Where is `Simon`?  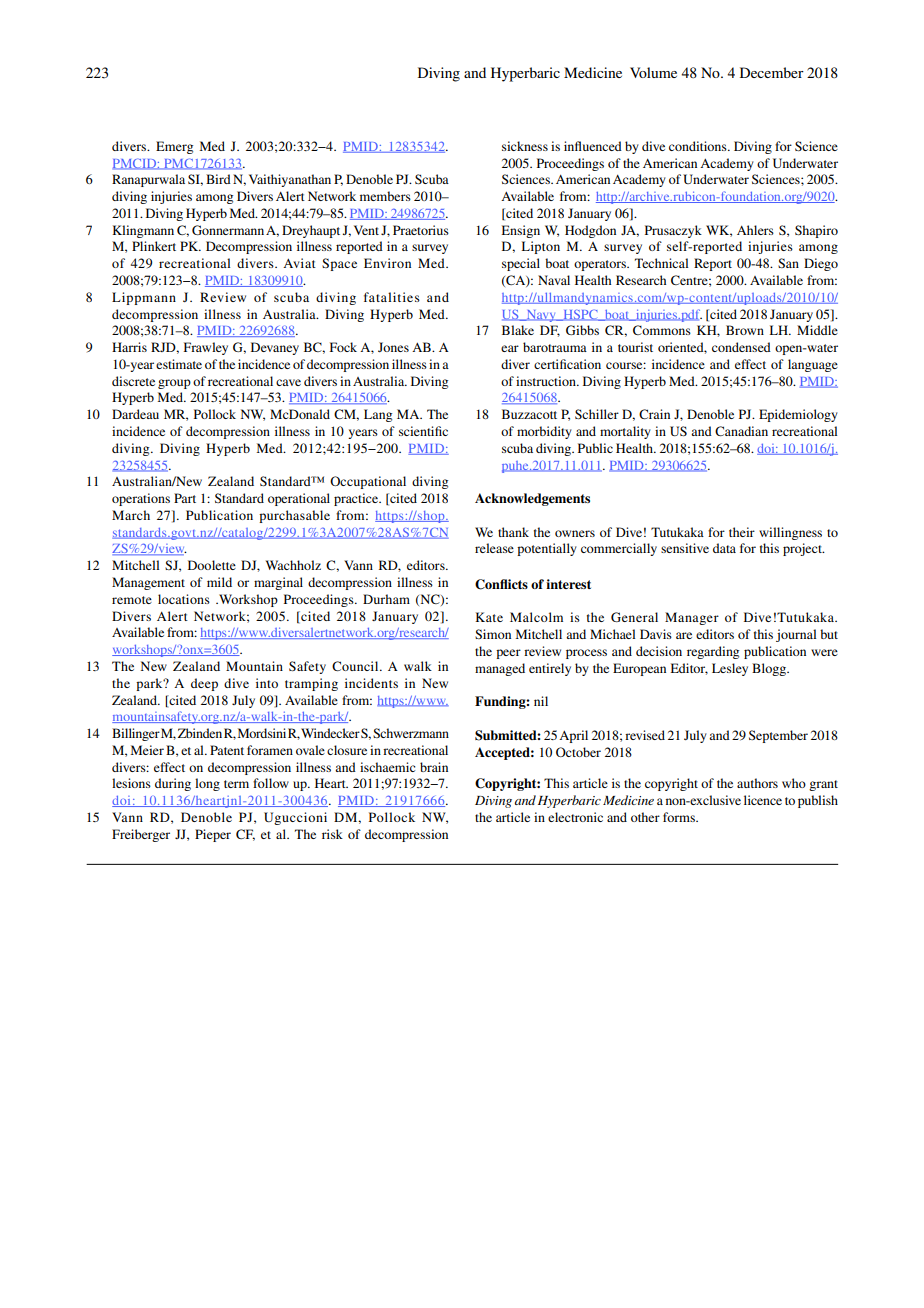
Simon is located at coordinates (493, 634).
